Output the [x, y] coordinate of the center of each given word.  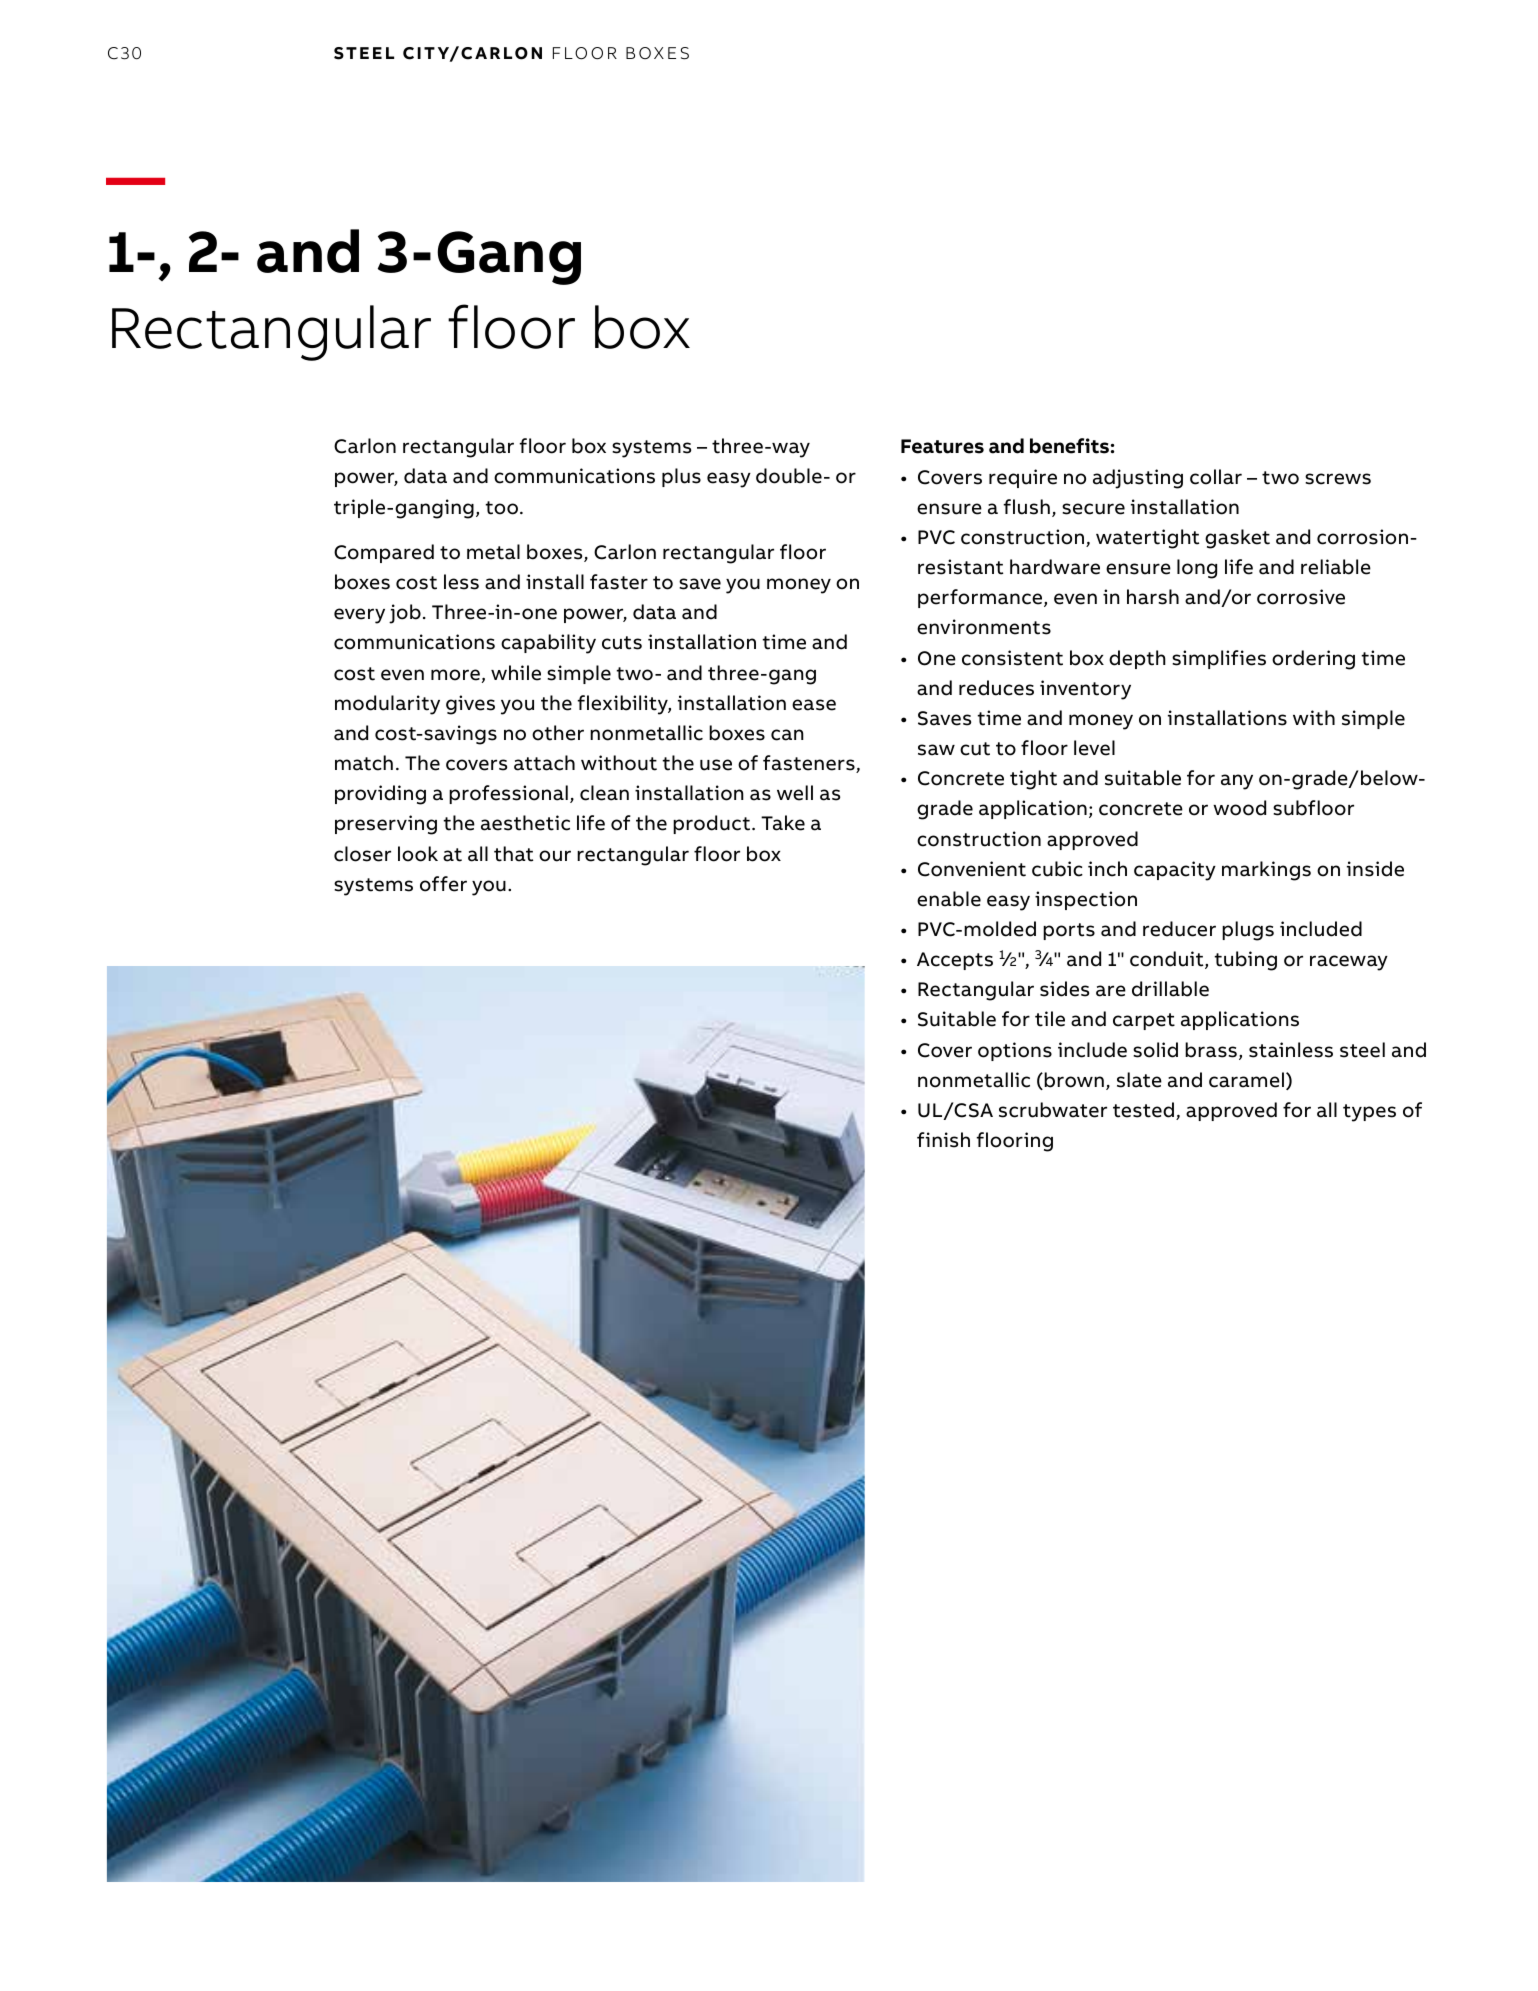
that [513, 854]
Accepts [955, 961]
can [787, 735]
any [1237, 782]
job [405, 614]
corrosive [1301, 597]
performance [980, 598]
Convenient [972, 869]
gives [470, 705]
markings [1266, 871]
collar [1216, 477]
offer [443, 884]
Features [942, 446]
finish [943, 1140]
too [501, 508]
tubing [1245, 961]
